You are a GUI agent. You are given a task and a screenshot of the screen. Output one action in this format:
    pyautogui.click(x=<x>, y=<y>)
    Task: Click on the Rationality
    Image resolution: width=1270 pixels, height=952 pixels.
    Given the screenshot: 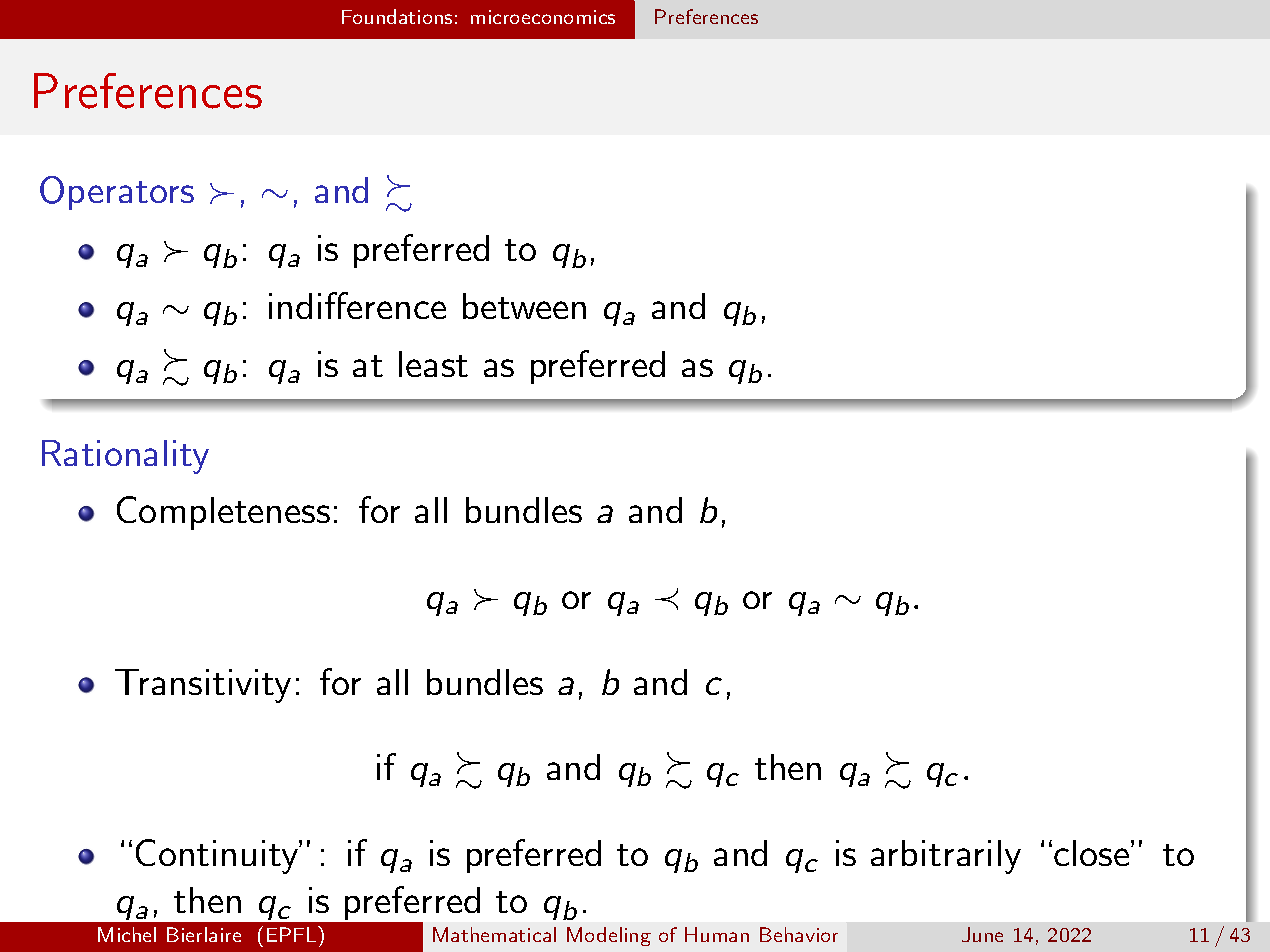 What is the action you would take?
    pyautogui.click(x=125, y=457)
